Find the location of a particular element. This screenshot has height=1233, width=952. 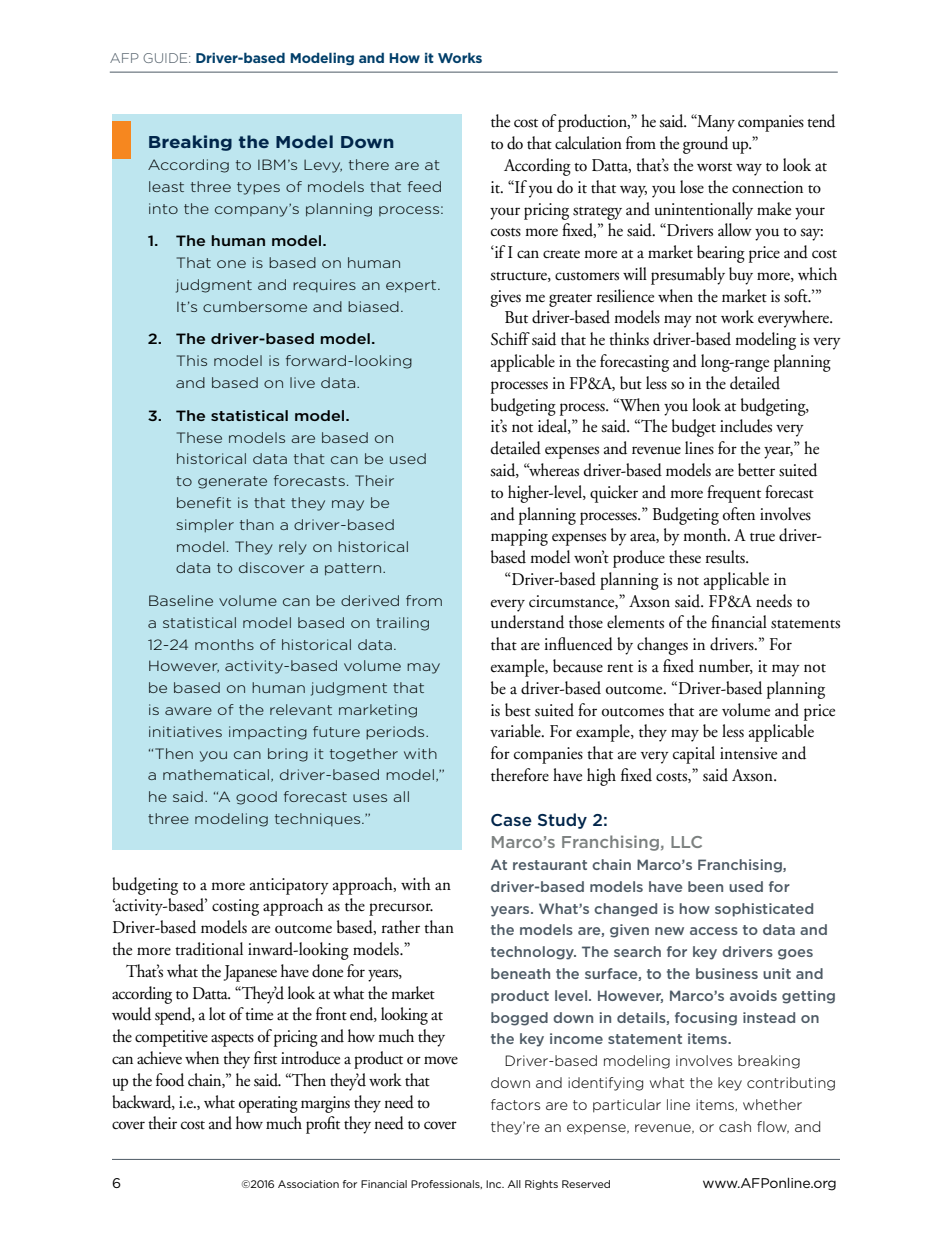

operating is located at coordinates (268, 1104).
